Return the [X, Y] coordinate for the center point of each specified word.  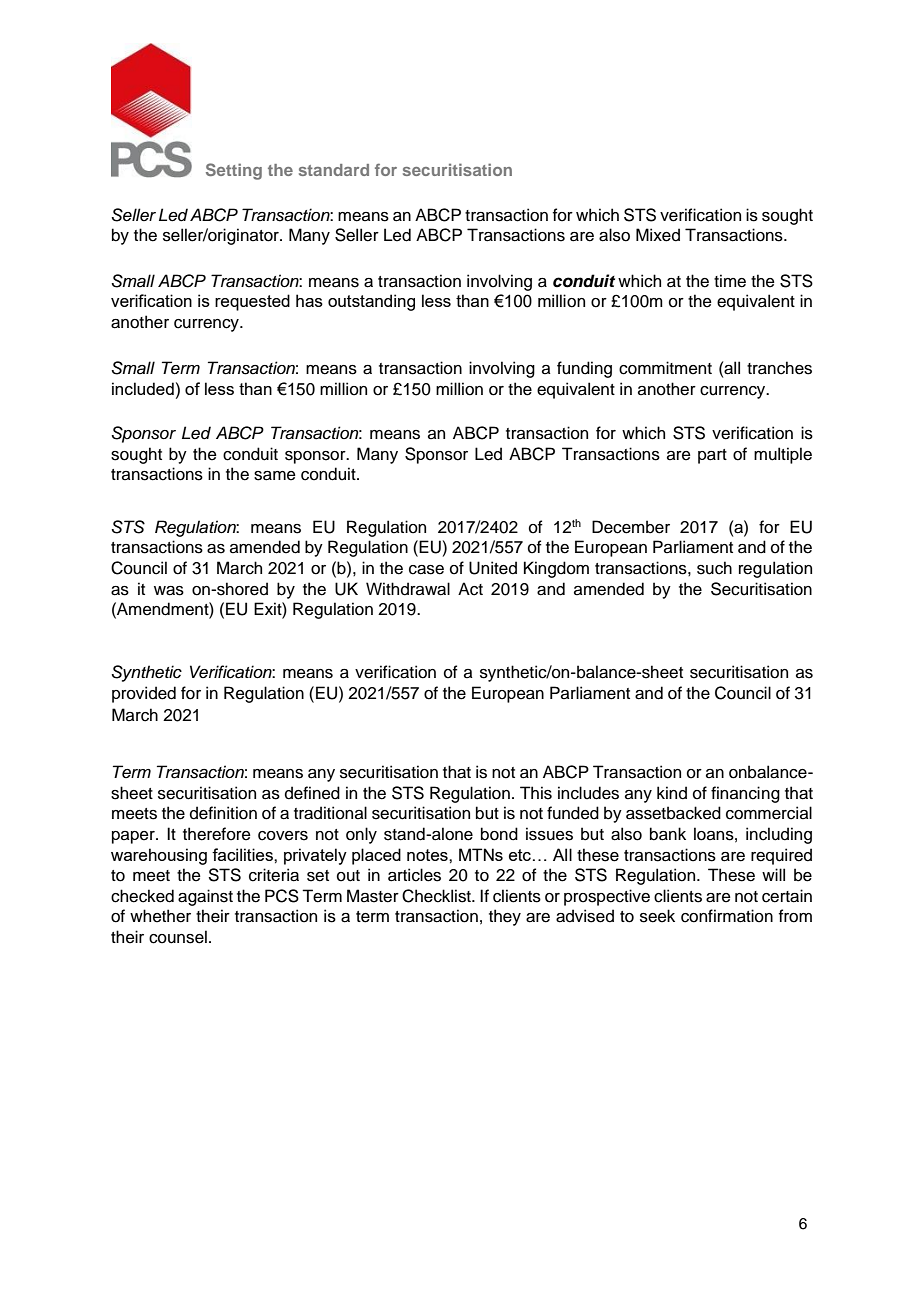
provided [144, 694]
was [169, 591]
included [143, 388]
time [730, 281]
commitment [665, 368]
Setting [234, 171]
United [493, 568]
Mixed [658, 235]
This [536, 793]
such [714, 568]
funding [584, 369]
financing [745, 794]
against [205, 897]
